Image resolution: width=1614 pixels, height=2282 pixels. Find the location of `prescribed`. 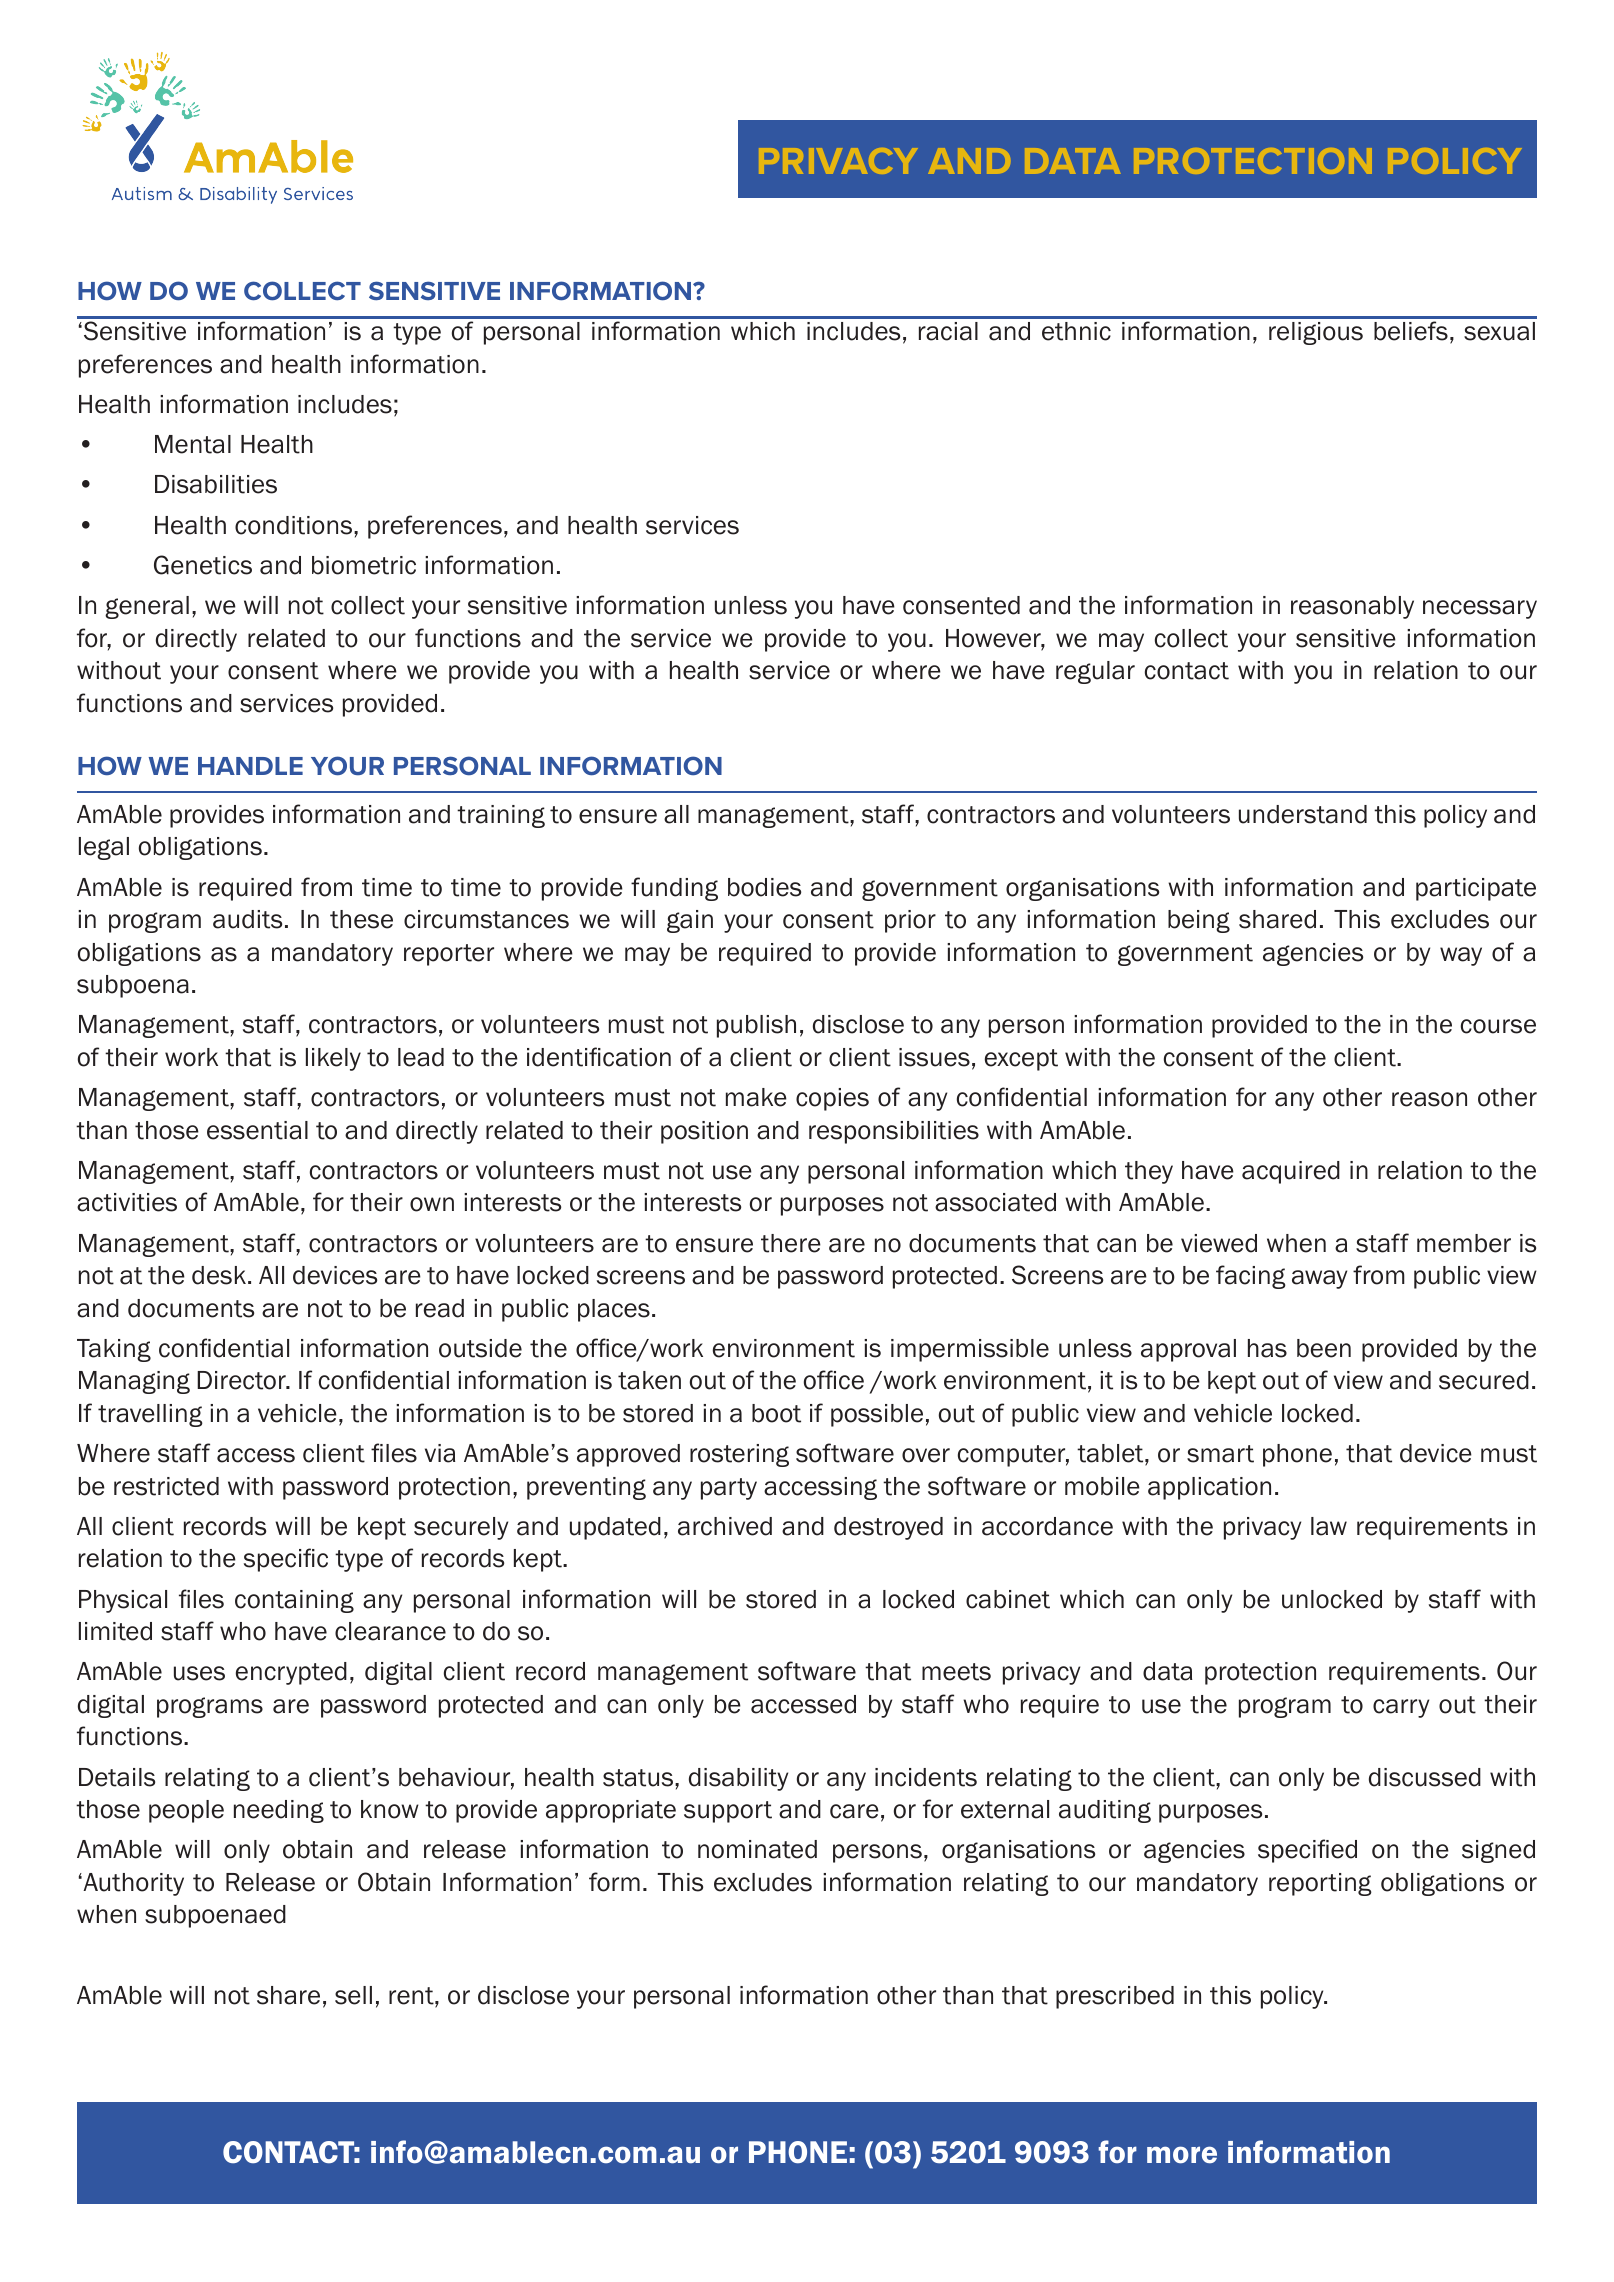

prescribed is located at coordinates (1115, 1997).
